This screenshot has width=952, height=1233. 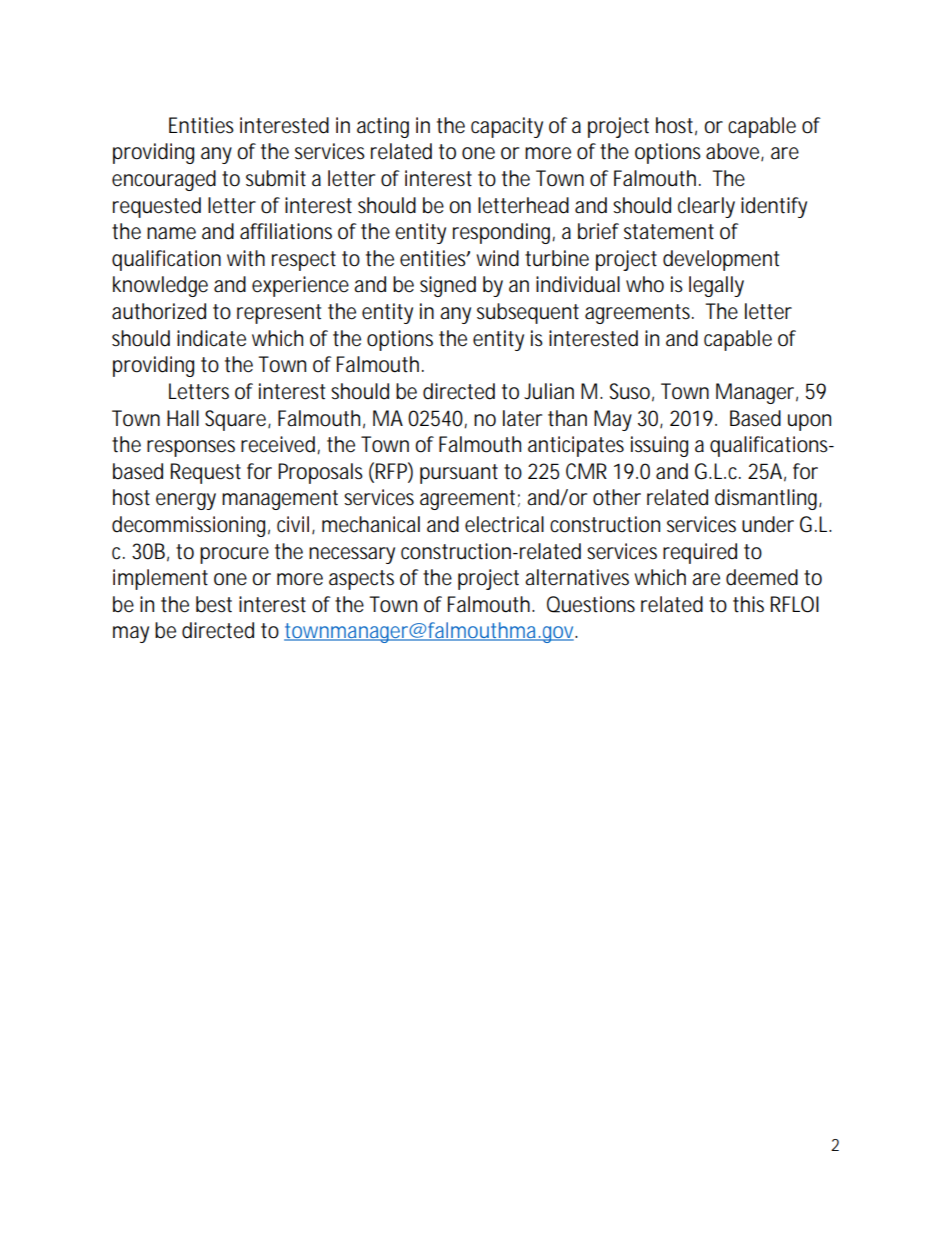 I want to click on capacity, so click(x=507, y=127).
